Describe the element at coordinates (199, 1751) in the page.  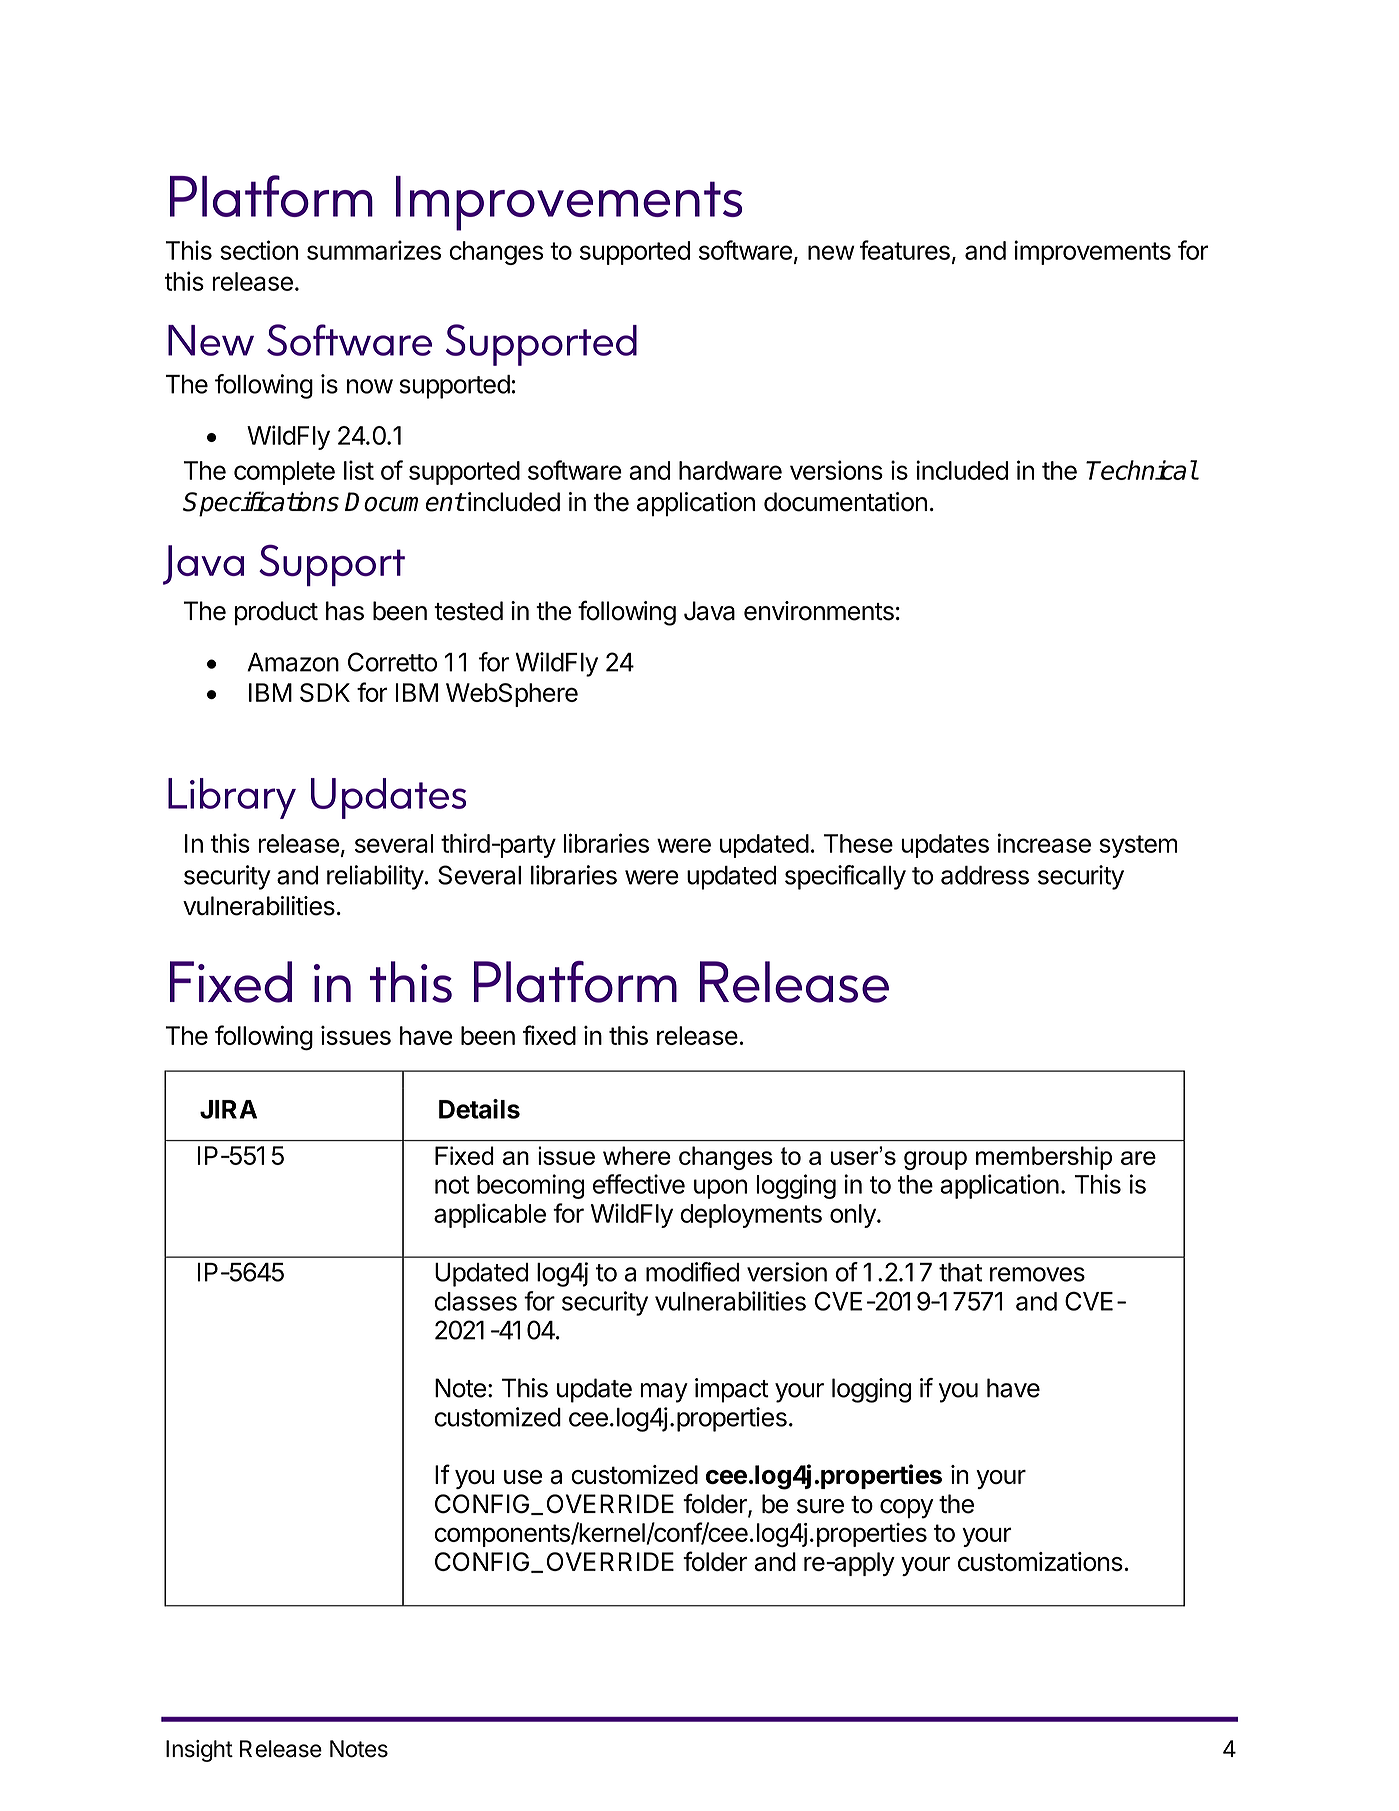
I see `Insight` at that location.
